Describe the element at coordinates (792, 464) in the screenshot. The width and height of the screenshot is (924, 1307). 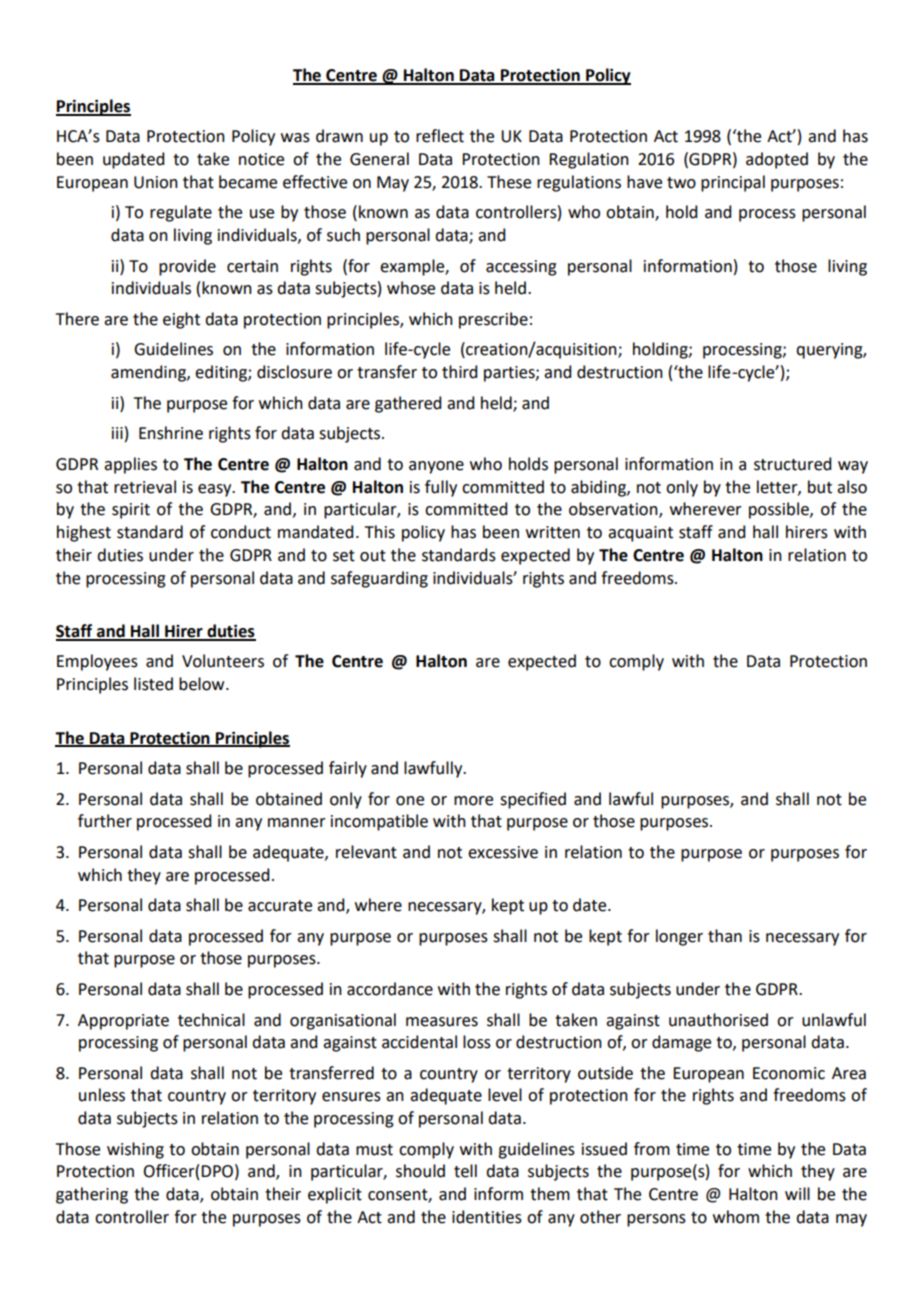
I see `structured` at that location.
